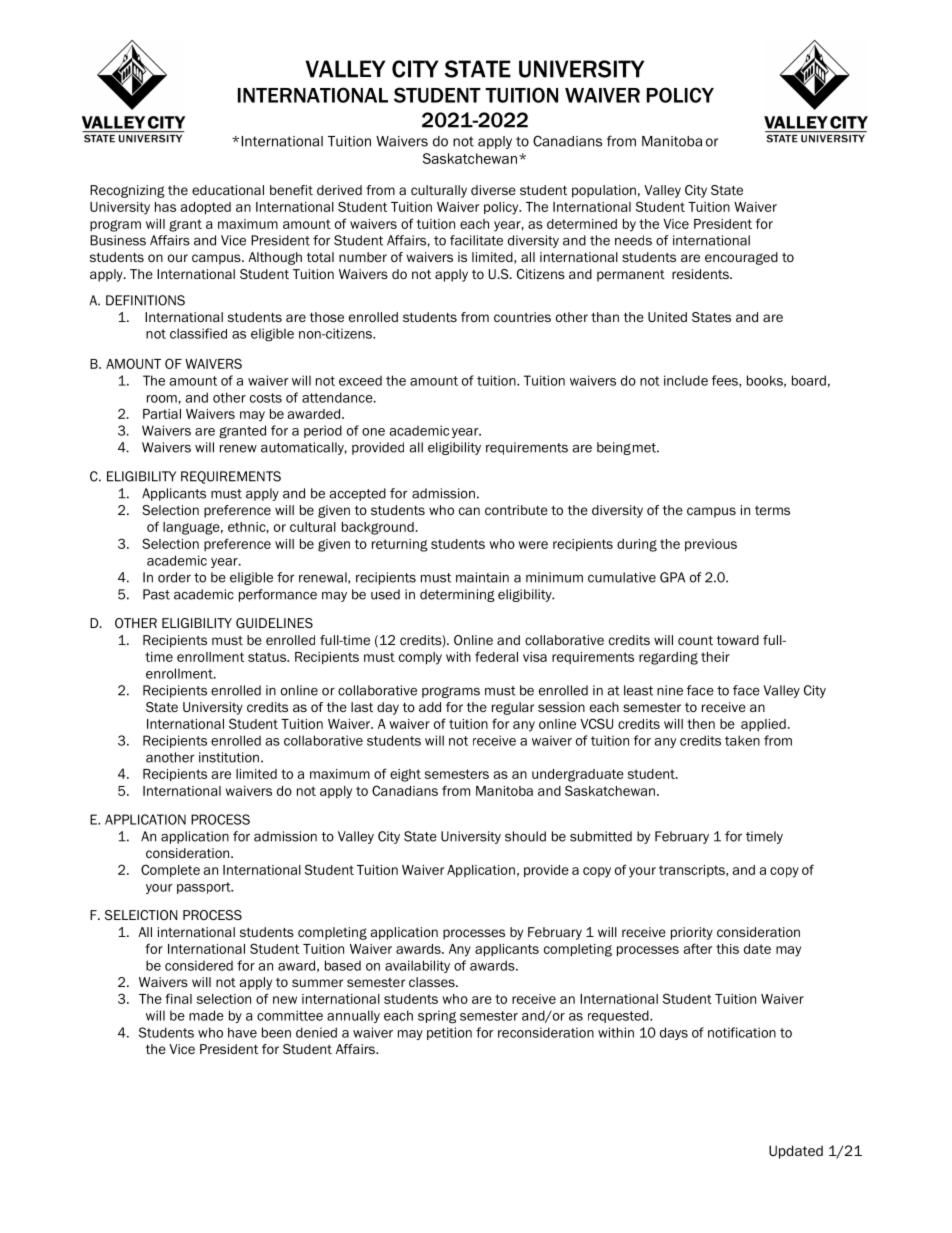 The image size is (952, 1233). I want to click on adopted, so click(205, 208).
